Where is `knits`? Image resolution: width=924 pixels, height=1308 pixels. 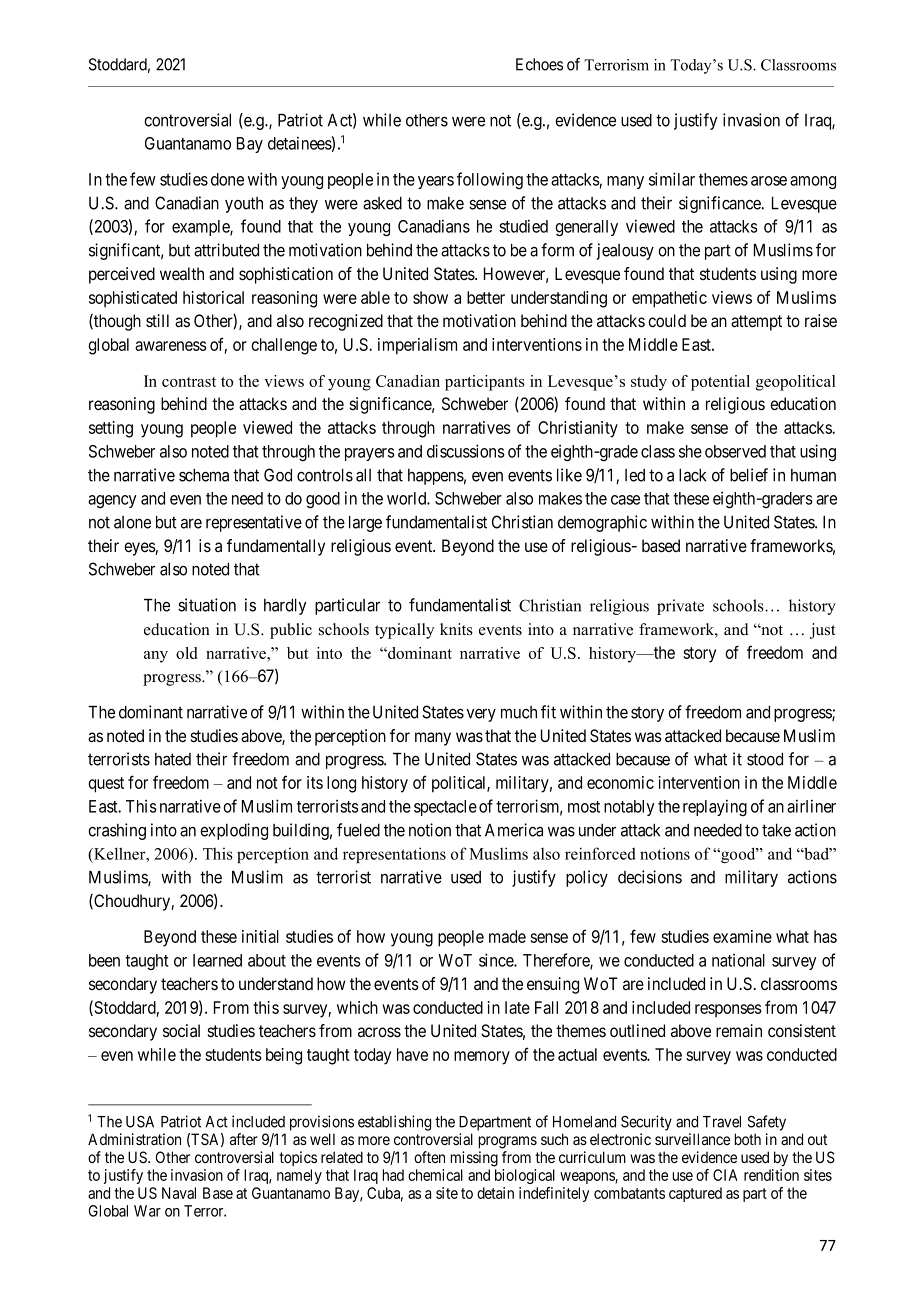 knits is located at coordinates (456, 629).
